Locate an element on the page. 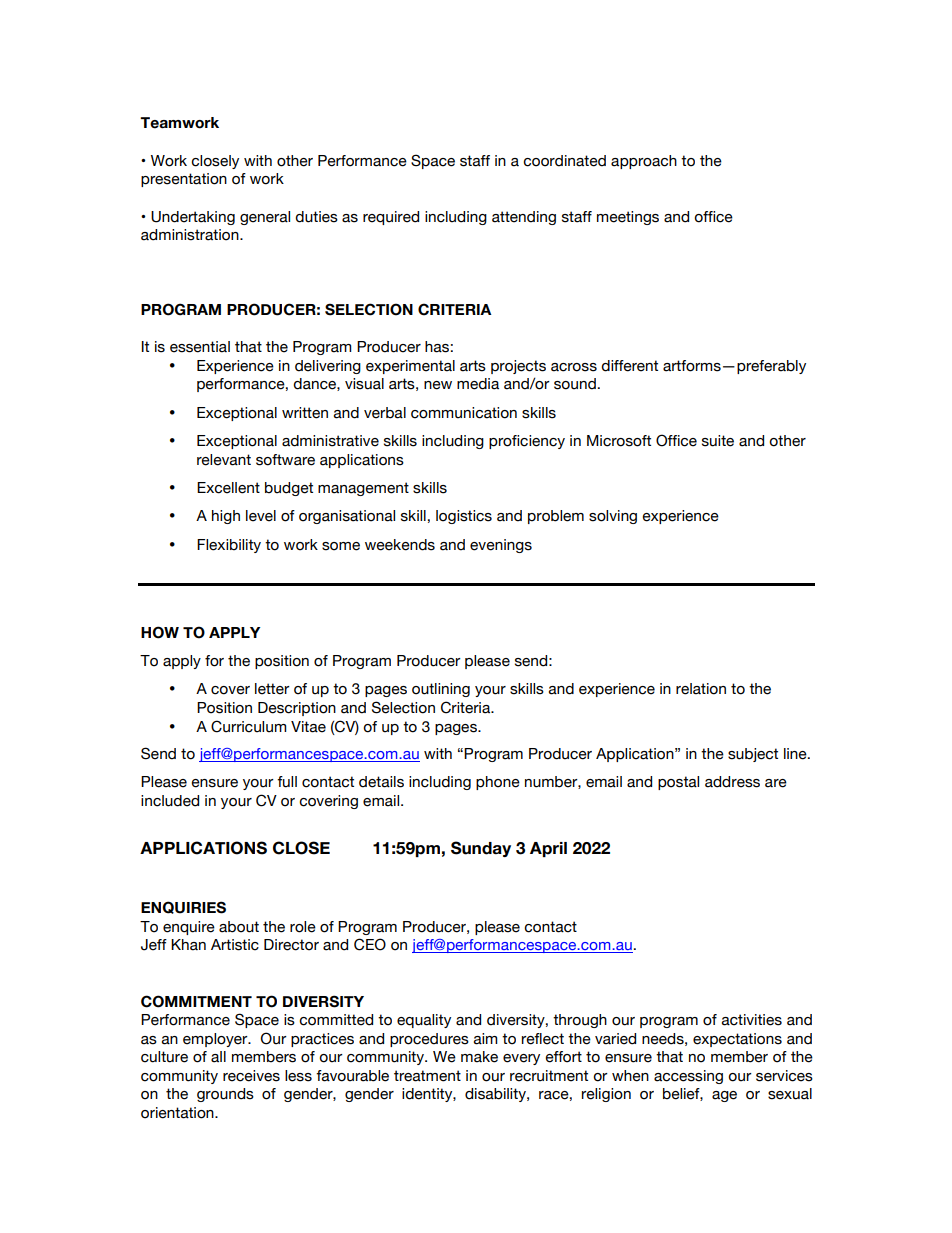 The height and width of the image is (1233, 952). communication is located at coordinates (464, 413).
